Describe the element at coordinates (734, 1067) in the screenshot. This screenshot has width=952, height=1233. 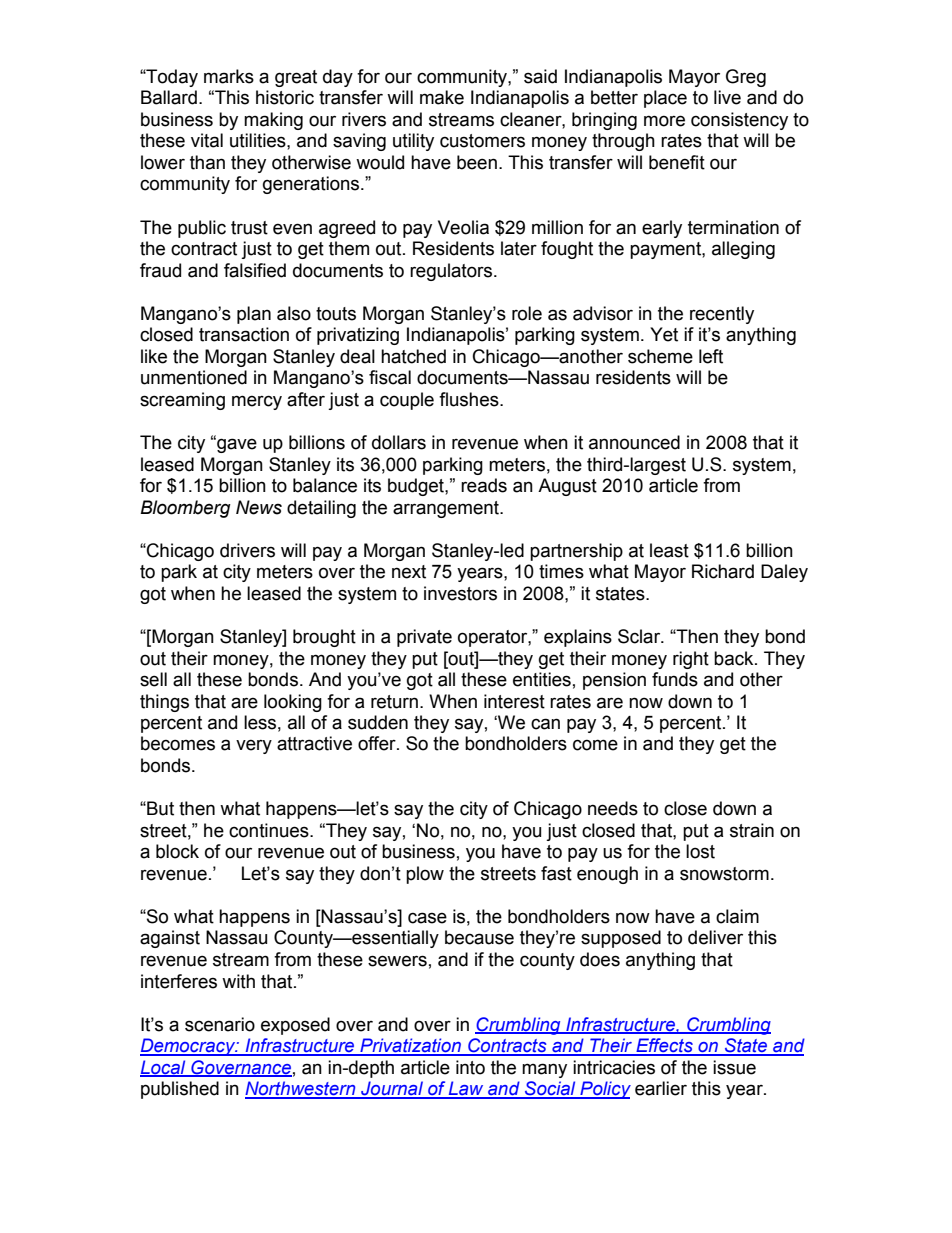
I see `issue` at that location.
